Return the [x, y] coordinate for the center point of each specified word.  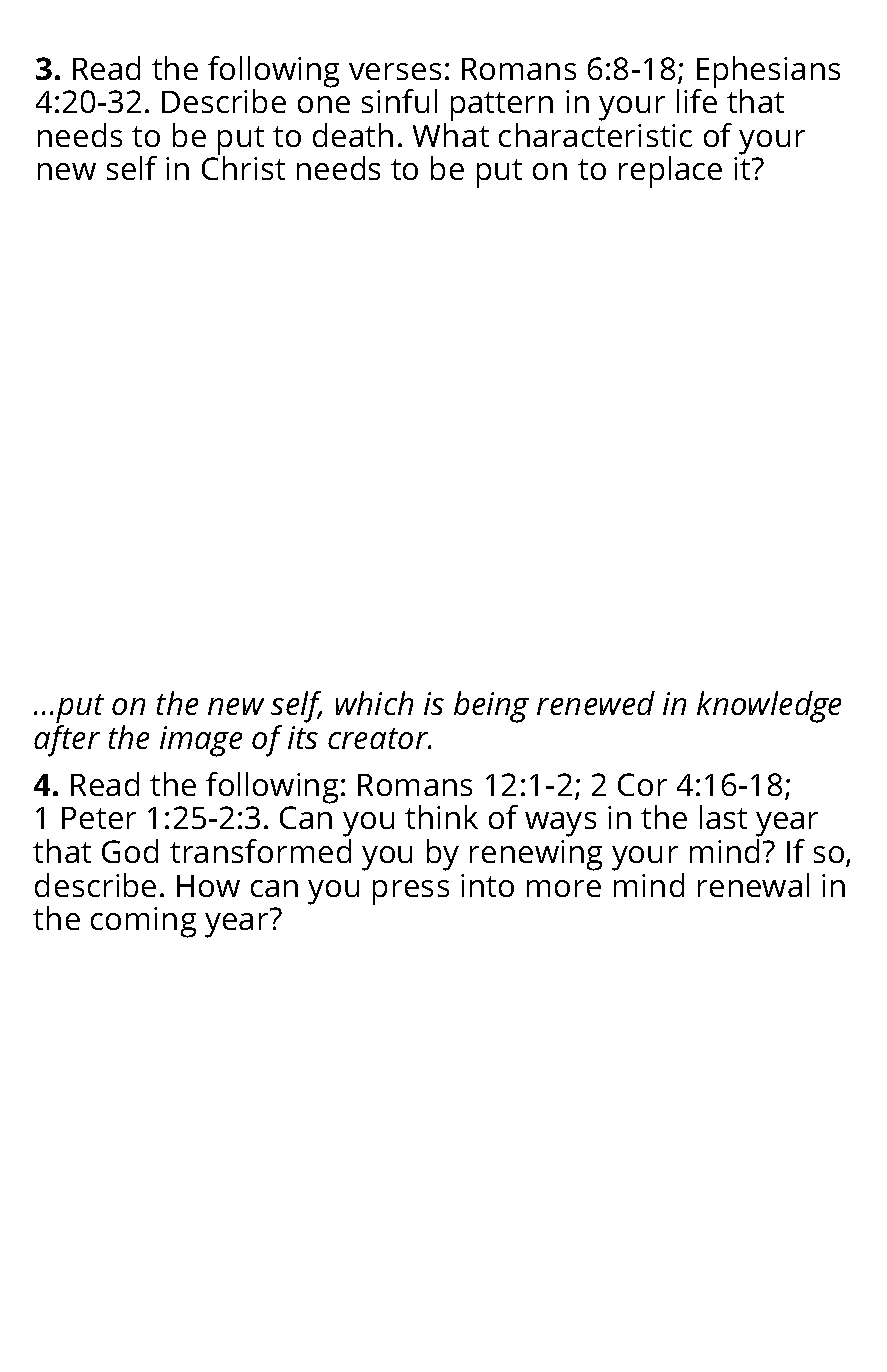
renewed [596, 703]
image [201, 741]
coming [143, 922]
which [374, 703]
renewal [753, 885]
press [411, 892]
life [697, 100]
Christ [243, 167]
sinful [399, 101]
